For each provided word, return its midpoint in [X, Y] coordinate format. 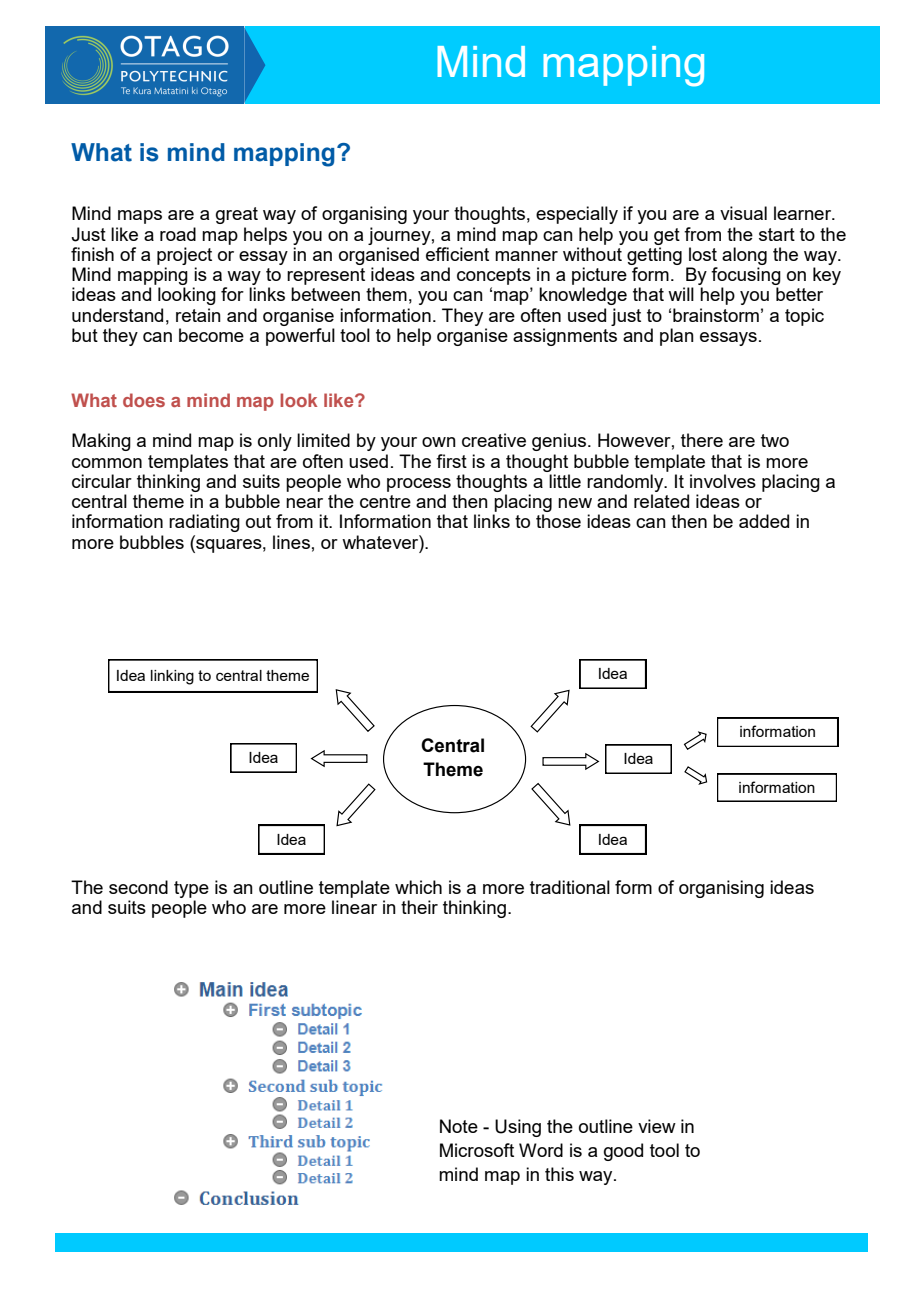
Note [459, 1126]
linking [172, 677]
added [764, 521]
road [178, 234]
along [744, 256]
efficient [457, 254]
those [558, 521]
